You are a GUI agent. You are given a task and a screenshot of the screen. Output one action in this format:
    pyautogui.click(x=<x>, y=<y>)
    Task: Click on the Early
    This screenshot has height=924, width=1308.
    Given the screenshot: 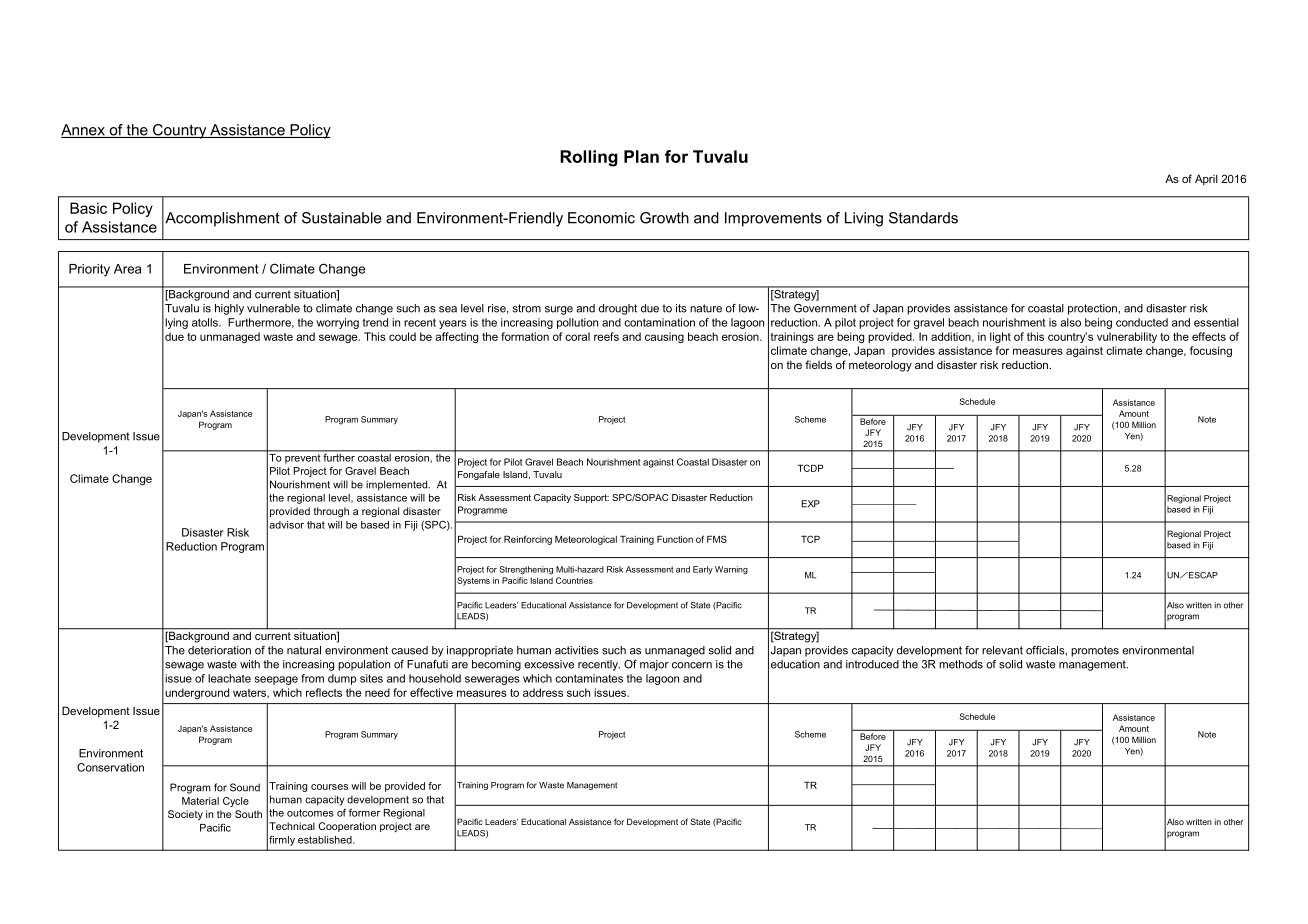 What is the action you would take?
    pyautogui.click(x=703, y=570)
